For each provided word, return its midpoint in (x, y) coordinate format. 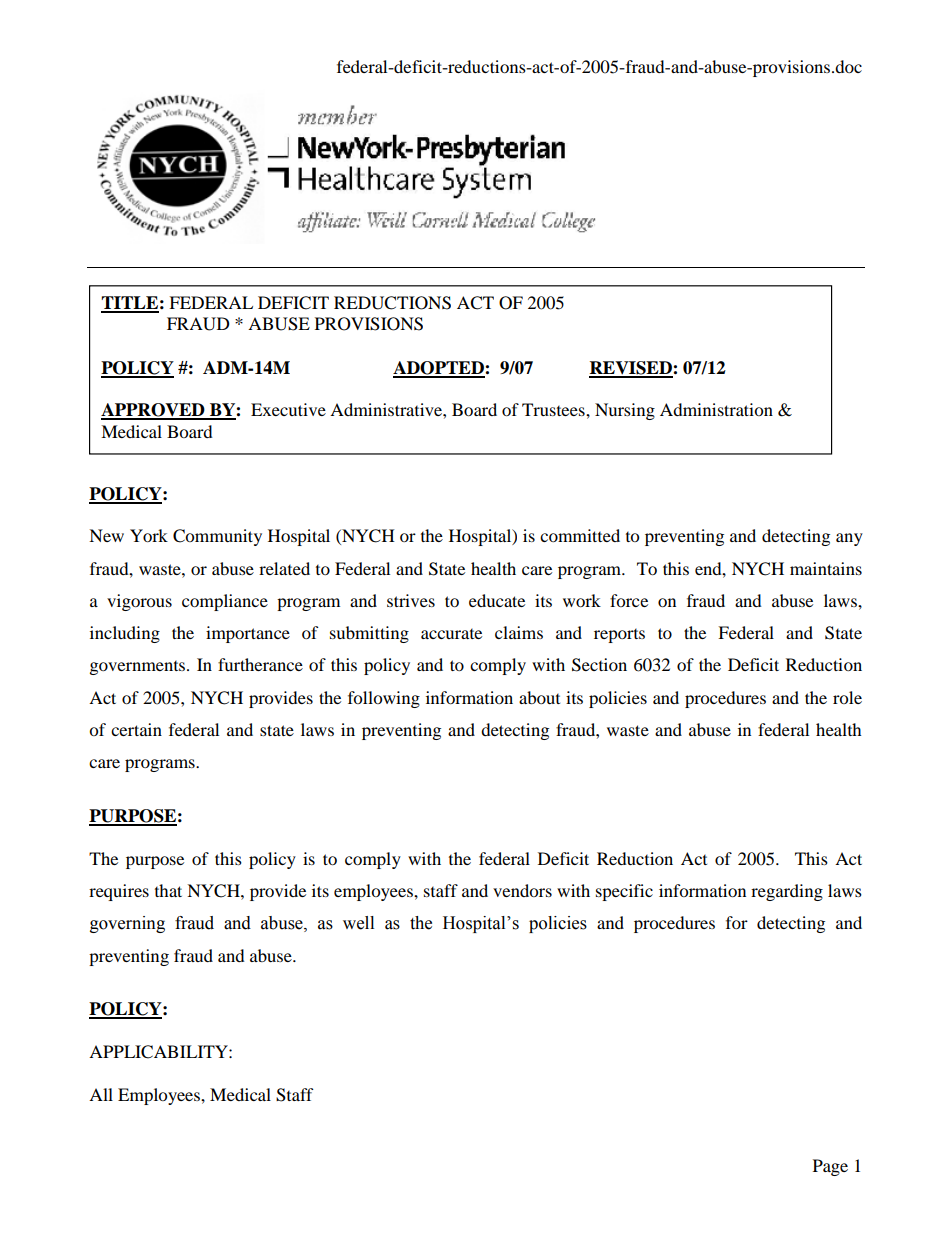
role (847, 697)
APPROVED (154, 411)
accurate (451, 634)
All (101, 1094)
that (168, 890)
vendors (522, 890)
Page (830, 1167)
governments (139, 668)
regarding (787, 892)
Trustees (554, 409)
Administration (716, 409)
